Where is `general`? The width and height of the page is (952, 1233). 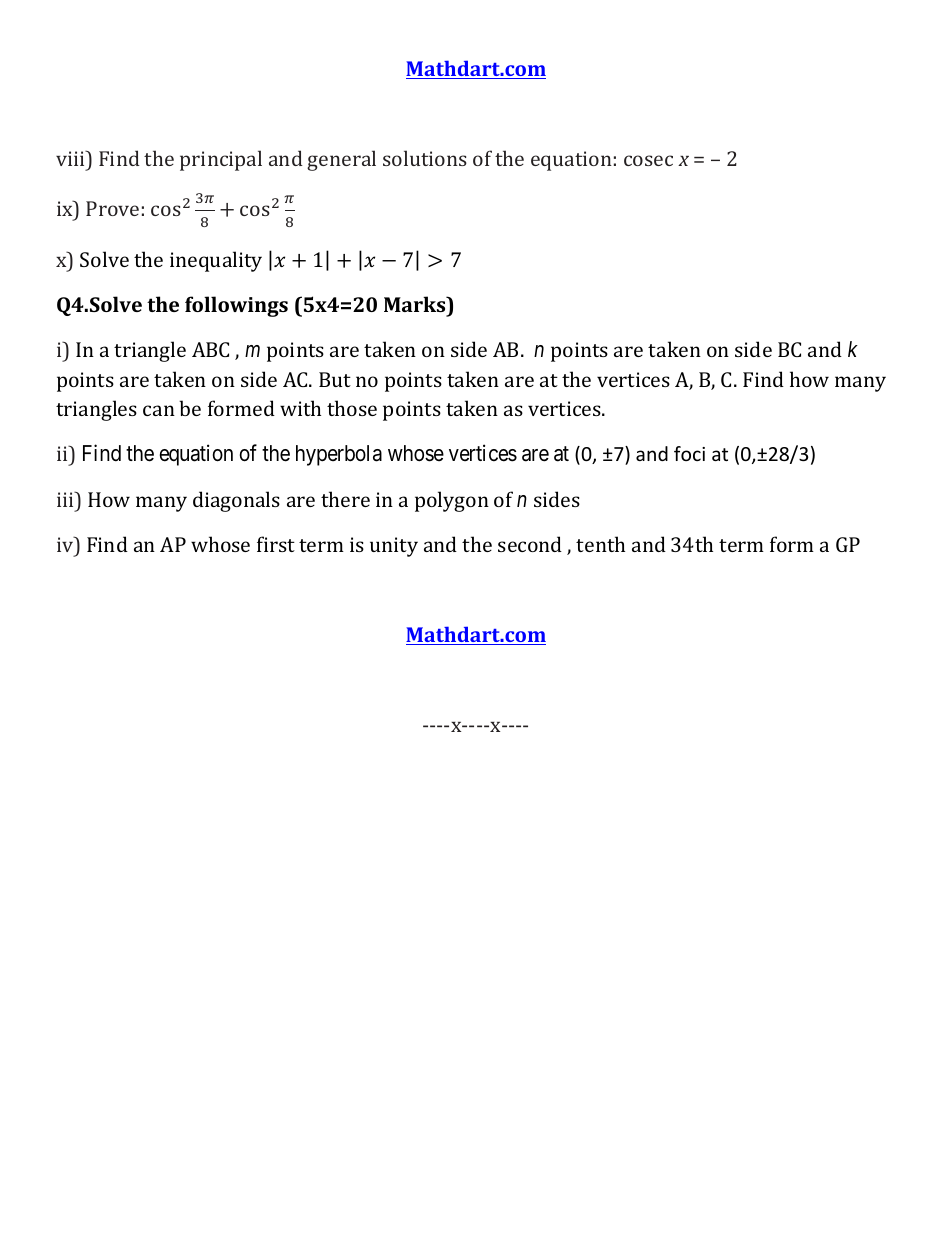 general is located at coordinates (341, 160).
